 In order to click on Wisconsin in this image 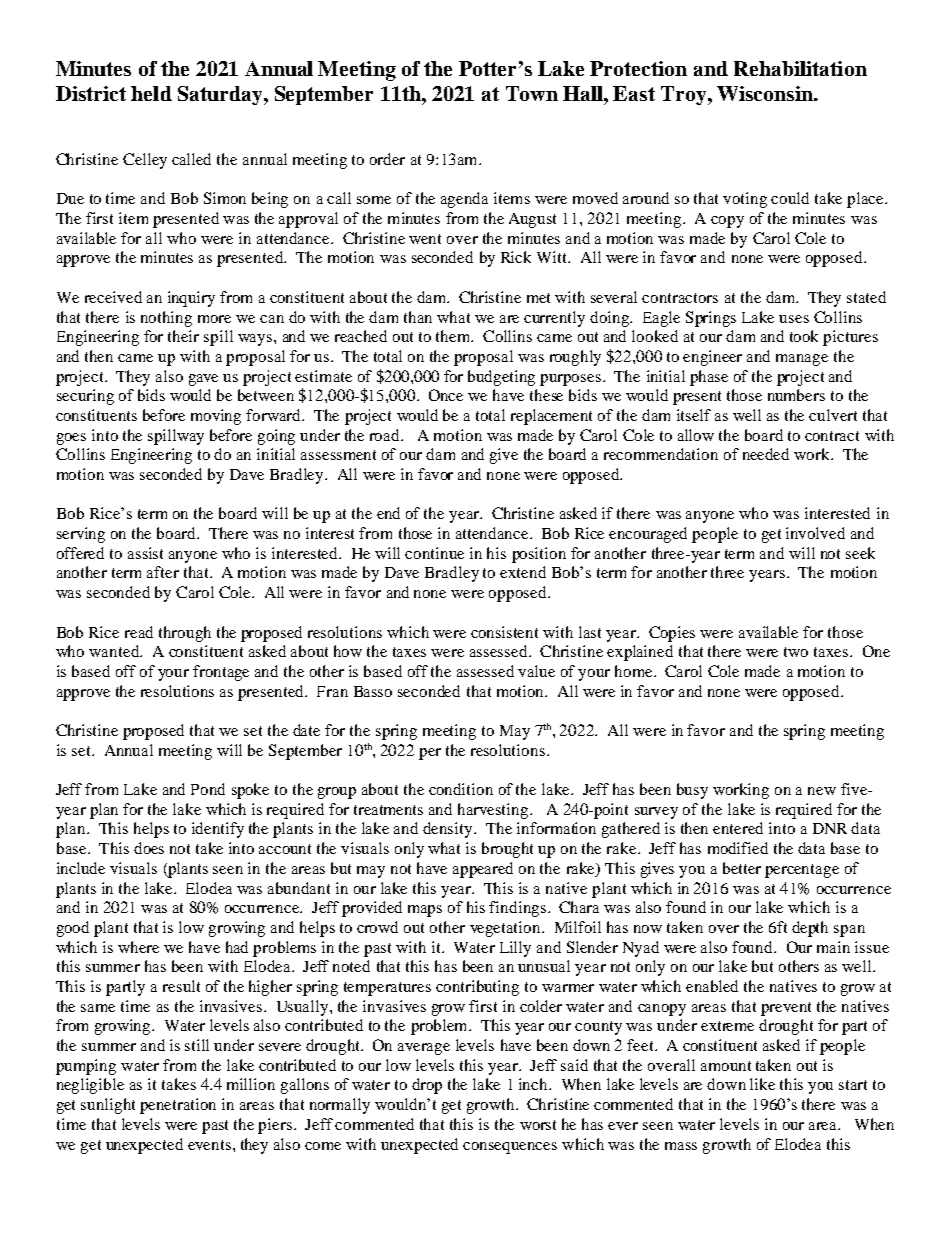, I will do `click(766, 93)`.
